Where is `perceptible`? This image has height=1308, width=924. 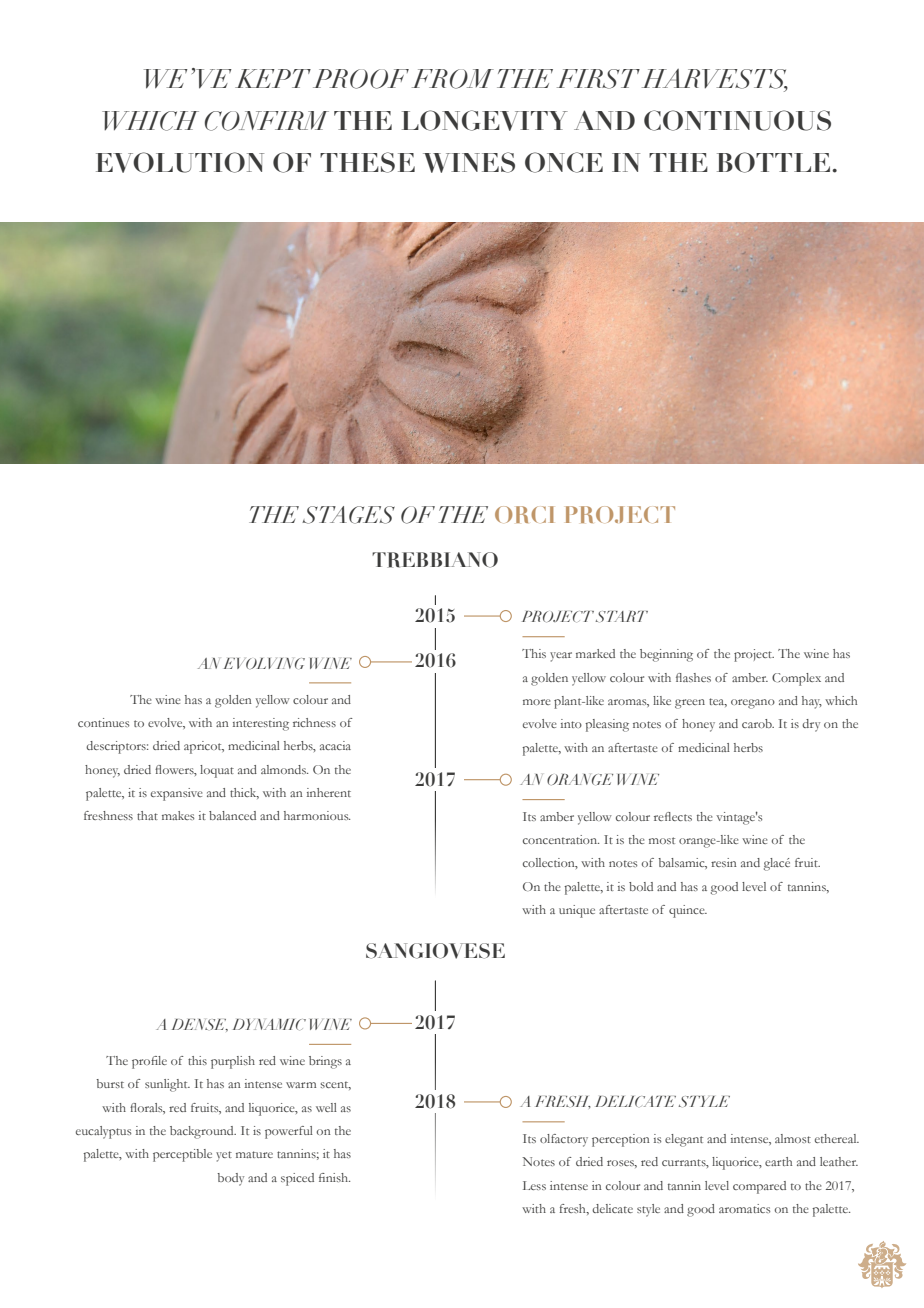 perceptible is located at coordinates (182, 1155).
